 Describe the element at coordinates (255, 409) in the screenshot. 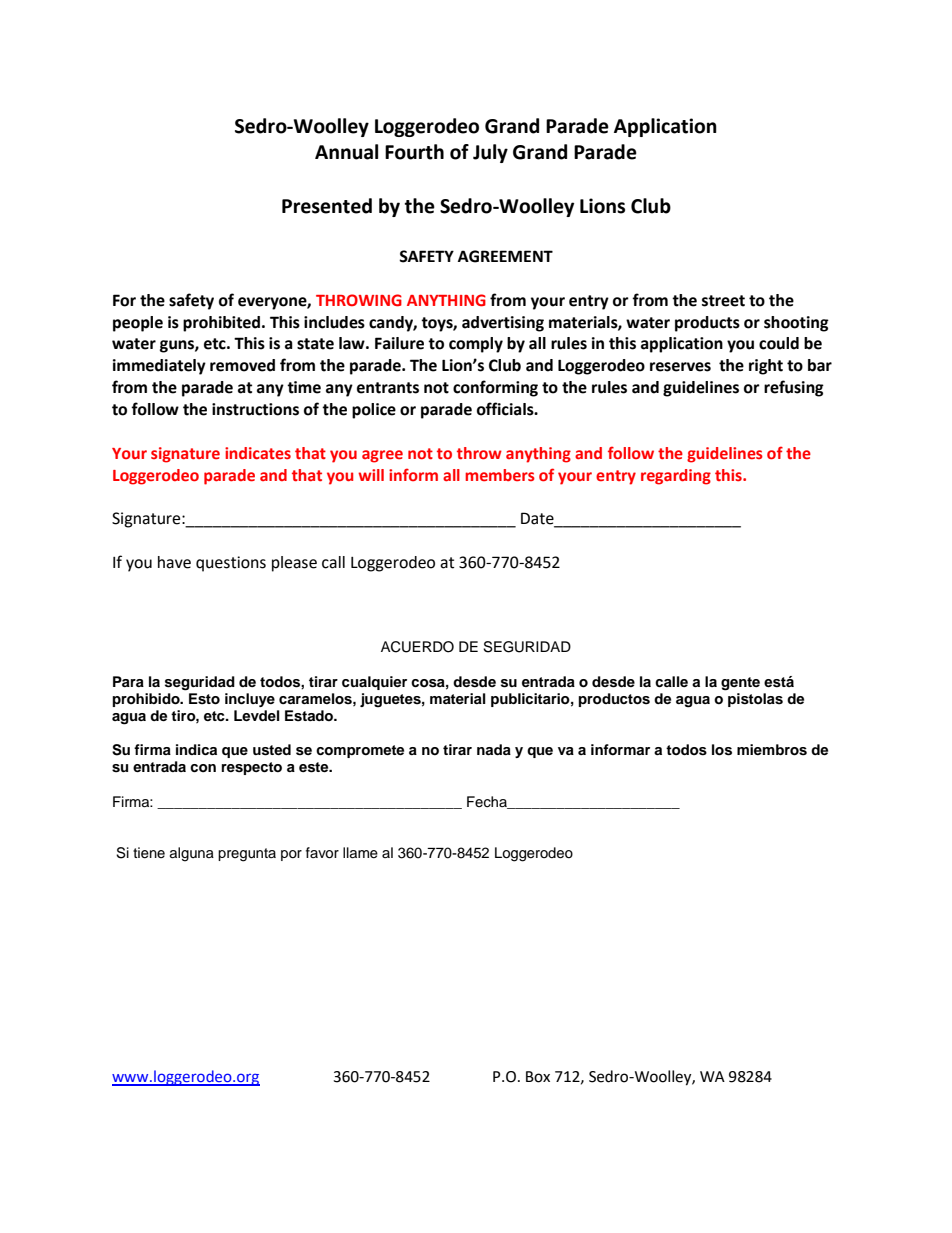

I see `instructions` at that location.
